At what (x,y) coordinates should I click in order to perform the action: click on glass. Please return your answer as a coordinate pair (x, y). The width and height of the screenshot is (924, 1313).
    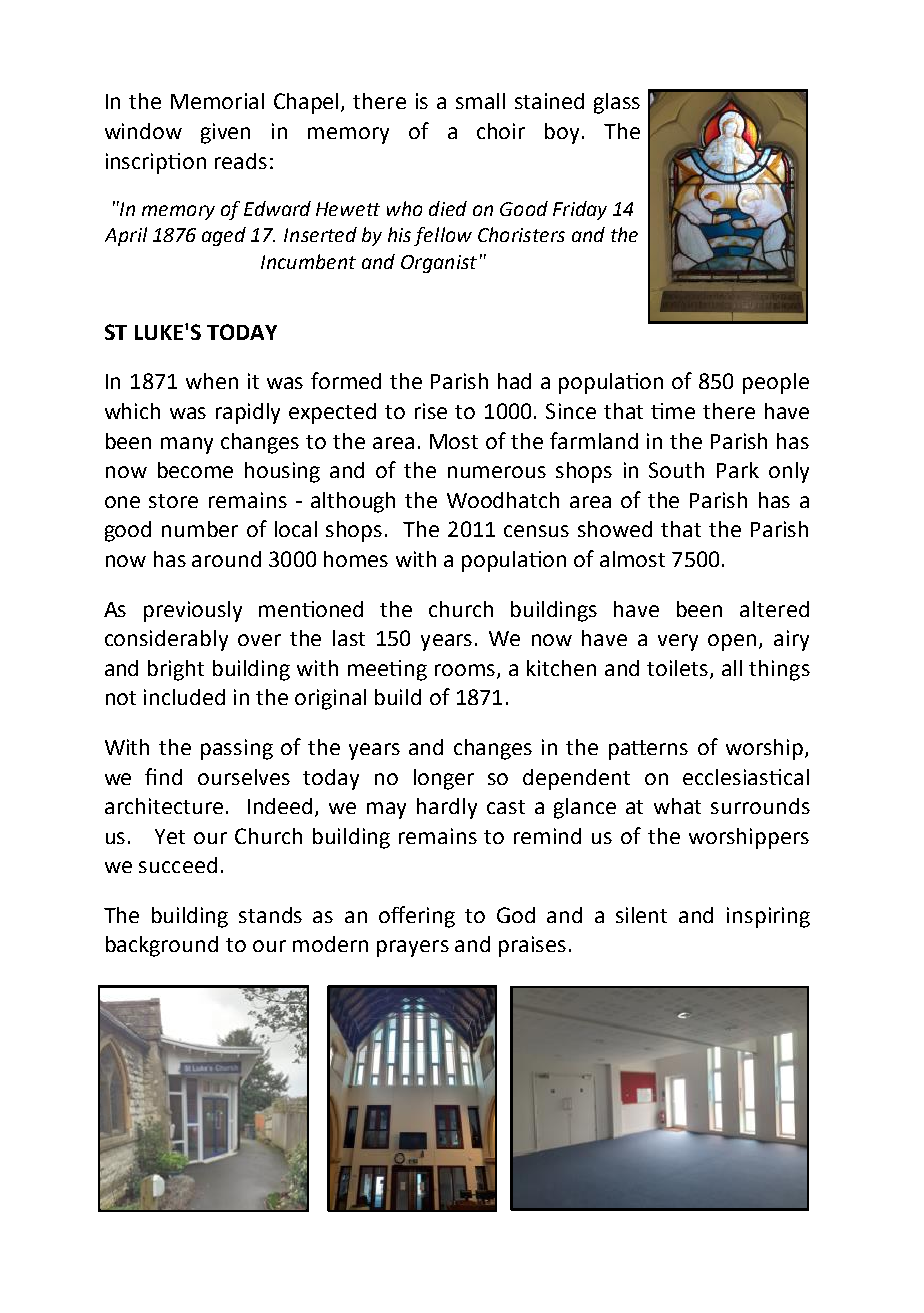
    Looking at the image, I should click on (617, 103).
